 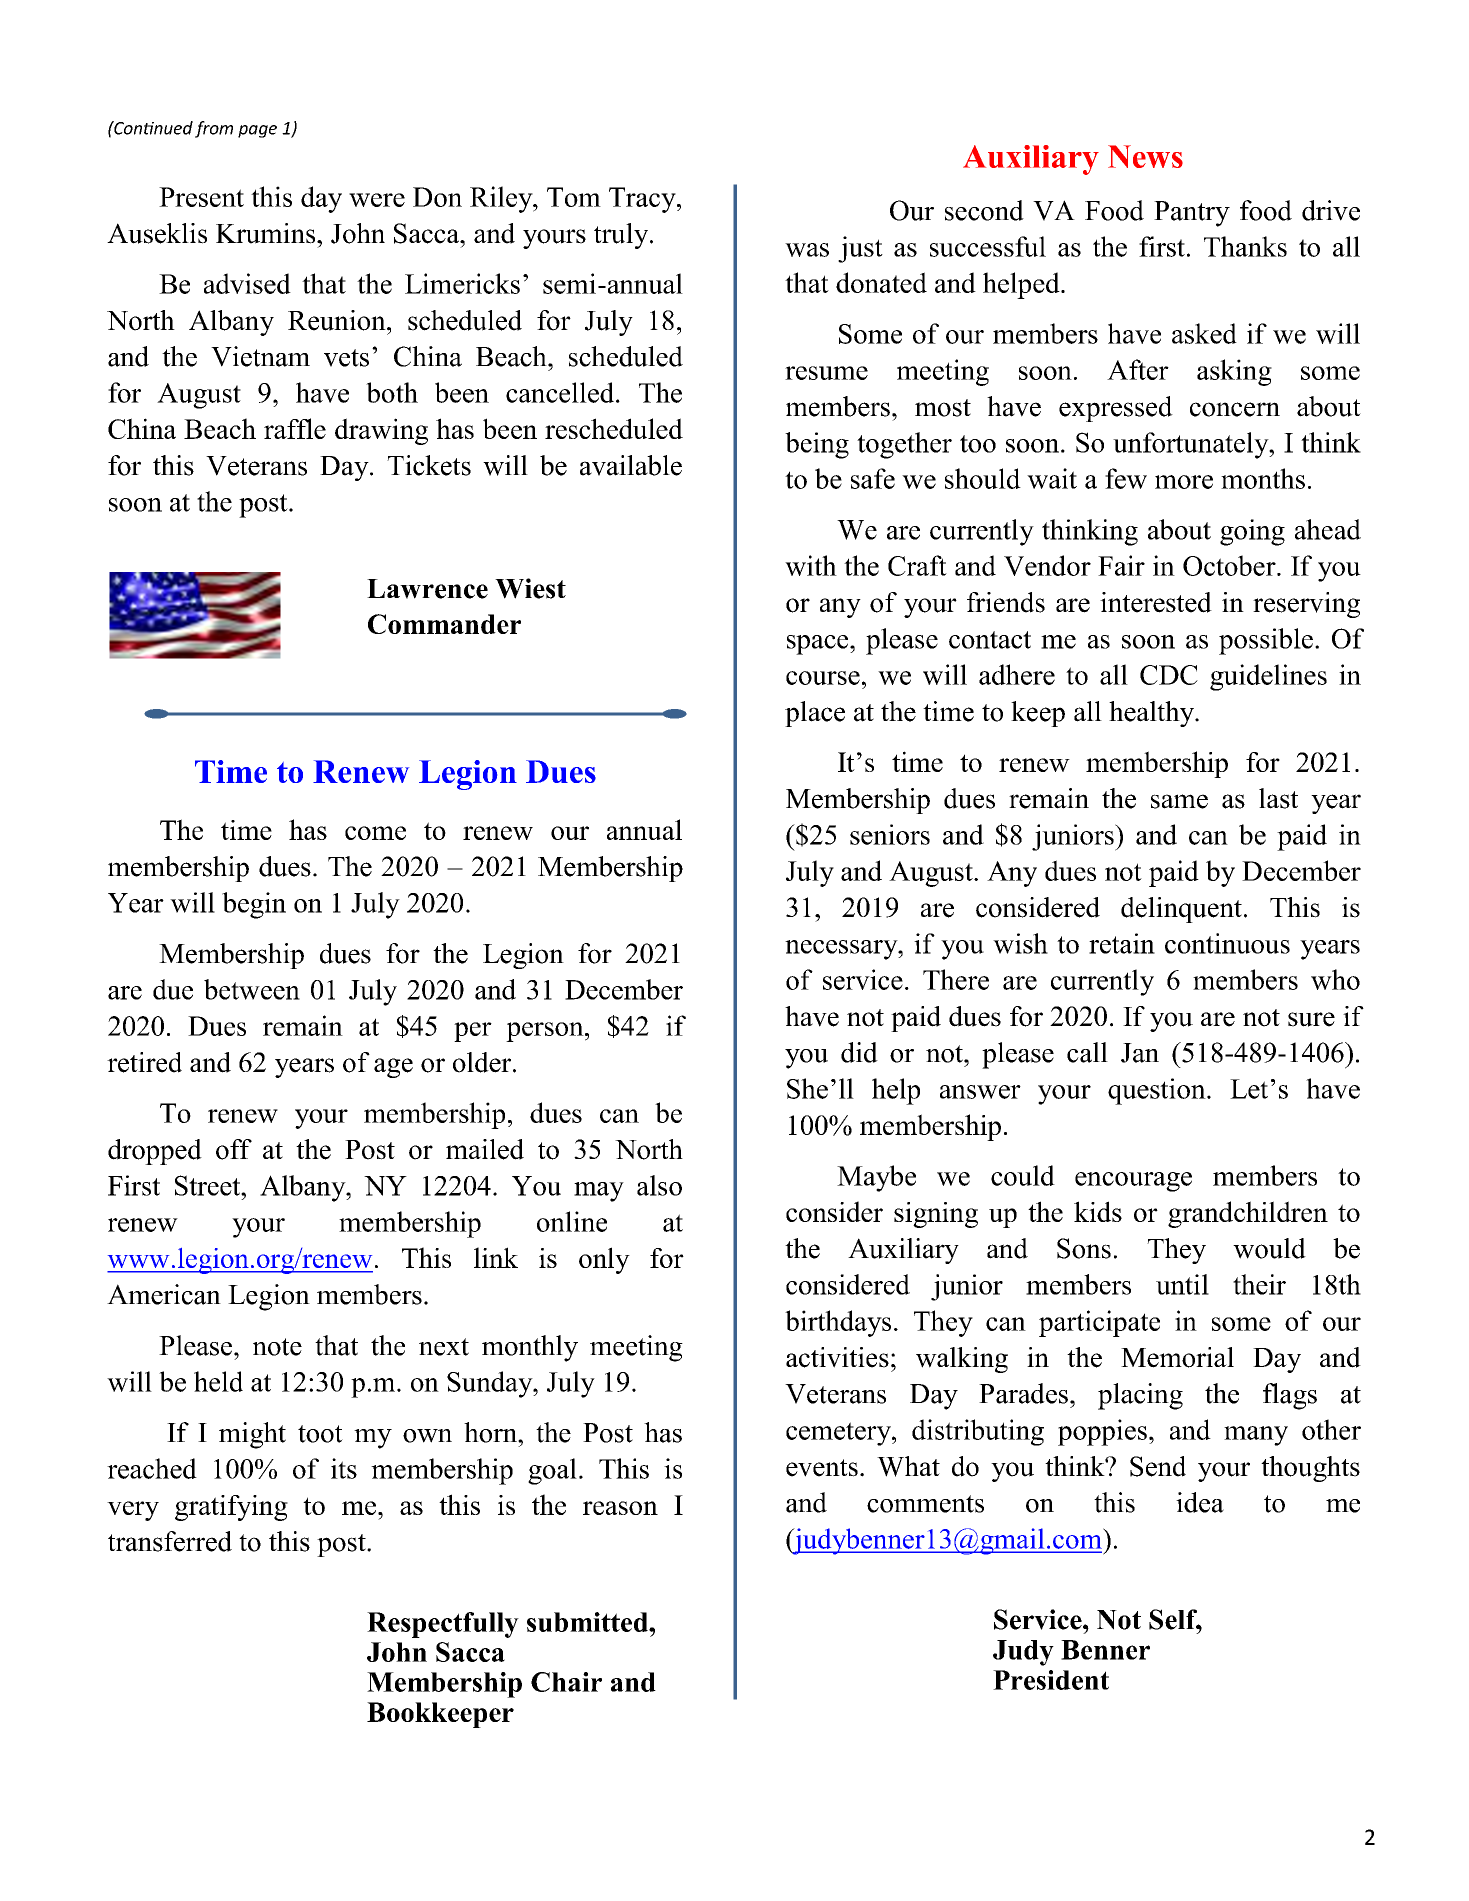 I want to click on delinquent, so click(x=1181, y=910).
